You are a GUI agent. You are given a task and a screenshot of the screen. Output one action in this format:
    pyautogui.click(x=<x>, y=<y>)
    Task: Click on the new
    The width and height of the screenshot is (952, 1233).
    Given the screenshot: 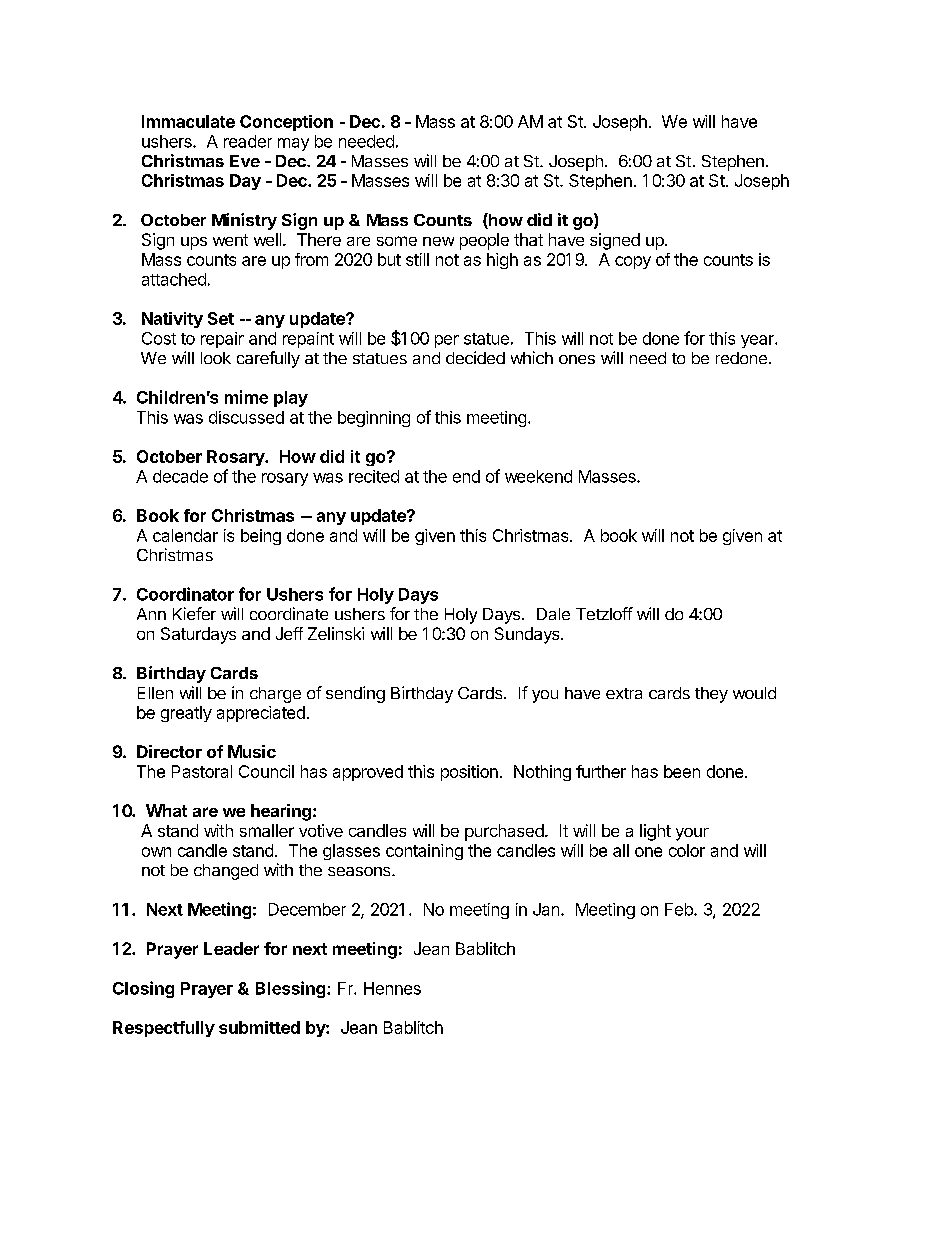 What is the action you would take?
    pyautogui.click(x=438, y=241)
